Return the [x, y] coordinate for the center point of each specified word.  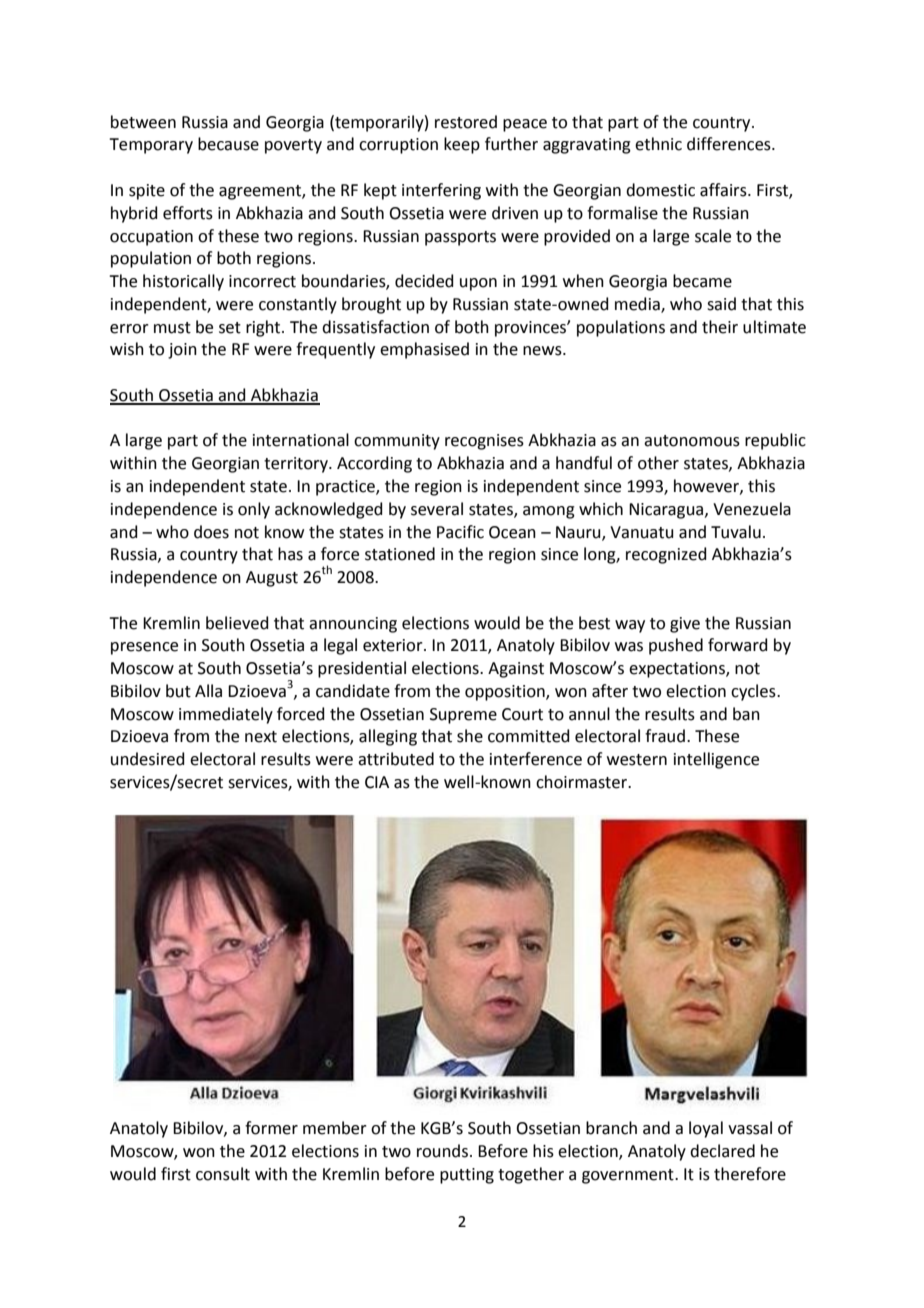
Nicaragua [667, 511]
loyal [706, 1129]
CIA [377, 782]
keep [462, 145]
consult [223, 1174]
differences [730, 144]
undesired [148, 759]
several [437, 509]
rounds [442, 1151]
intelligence [716, 760]
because [228, 144]
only [254, 510]
